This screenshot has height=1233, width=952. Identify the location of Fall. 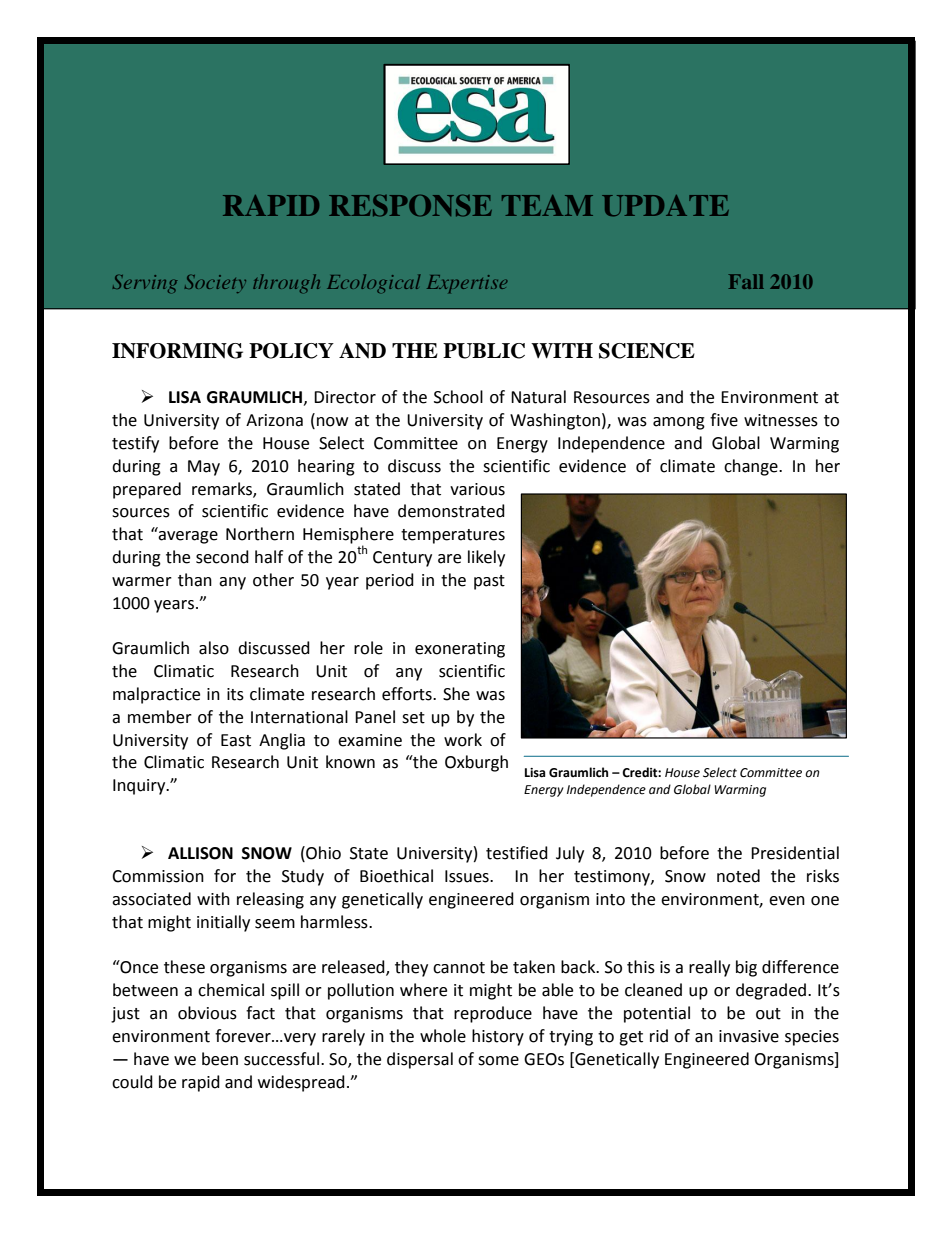
(746, 281).
